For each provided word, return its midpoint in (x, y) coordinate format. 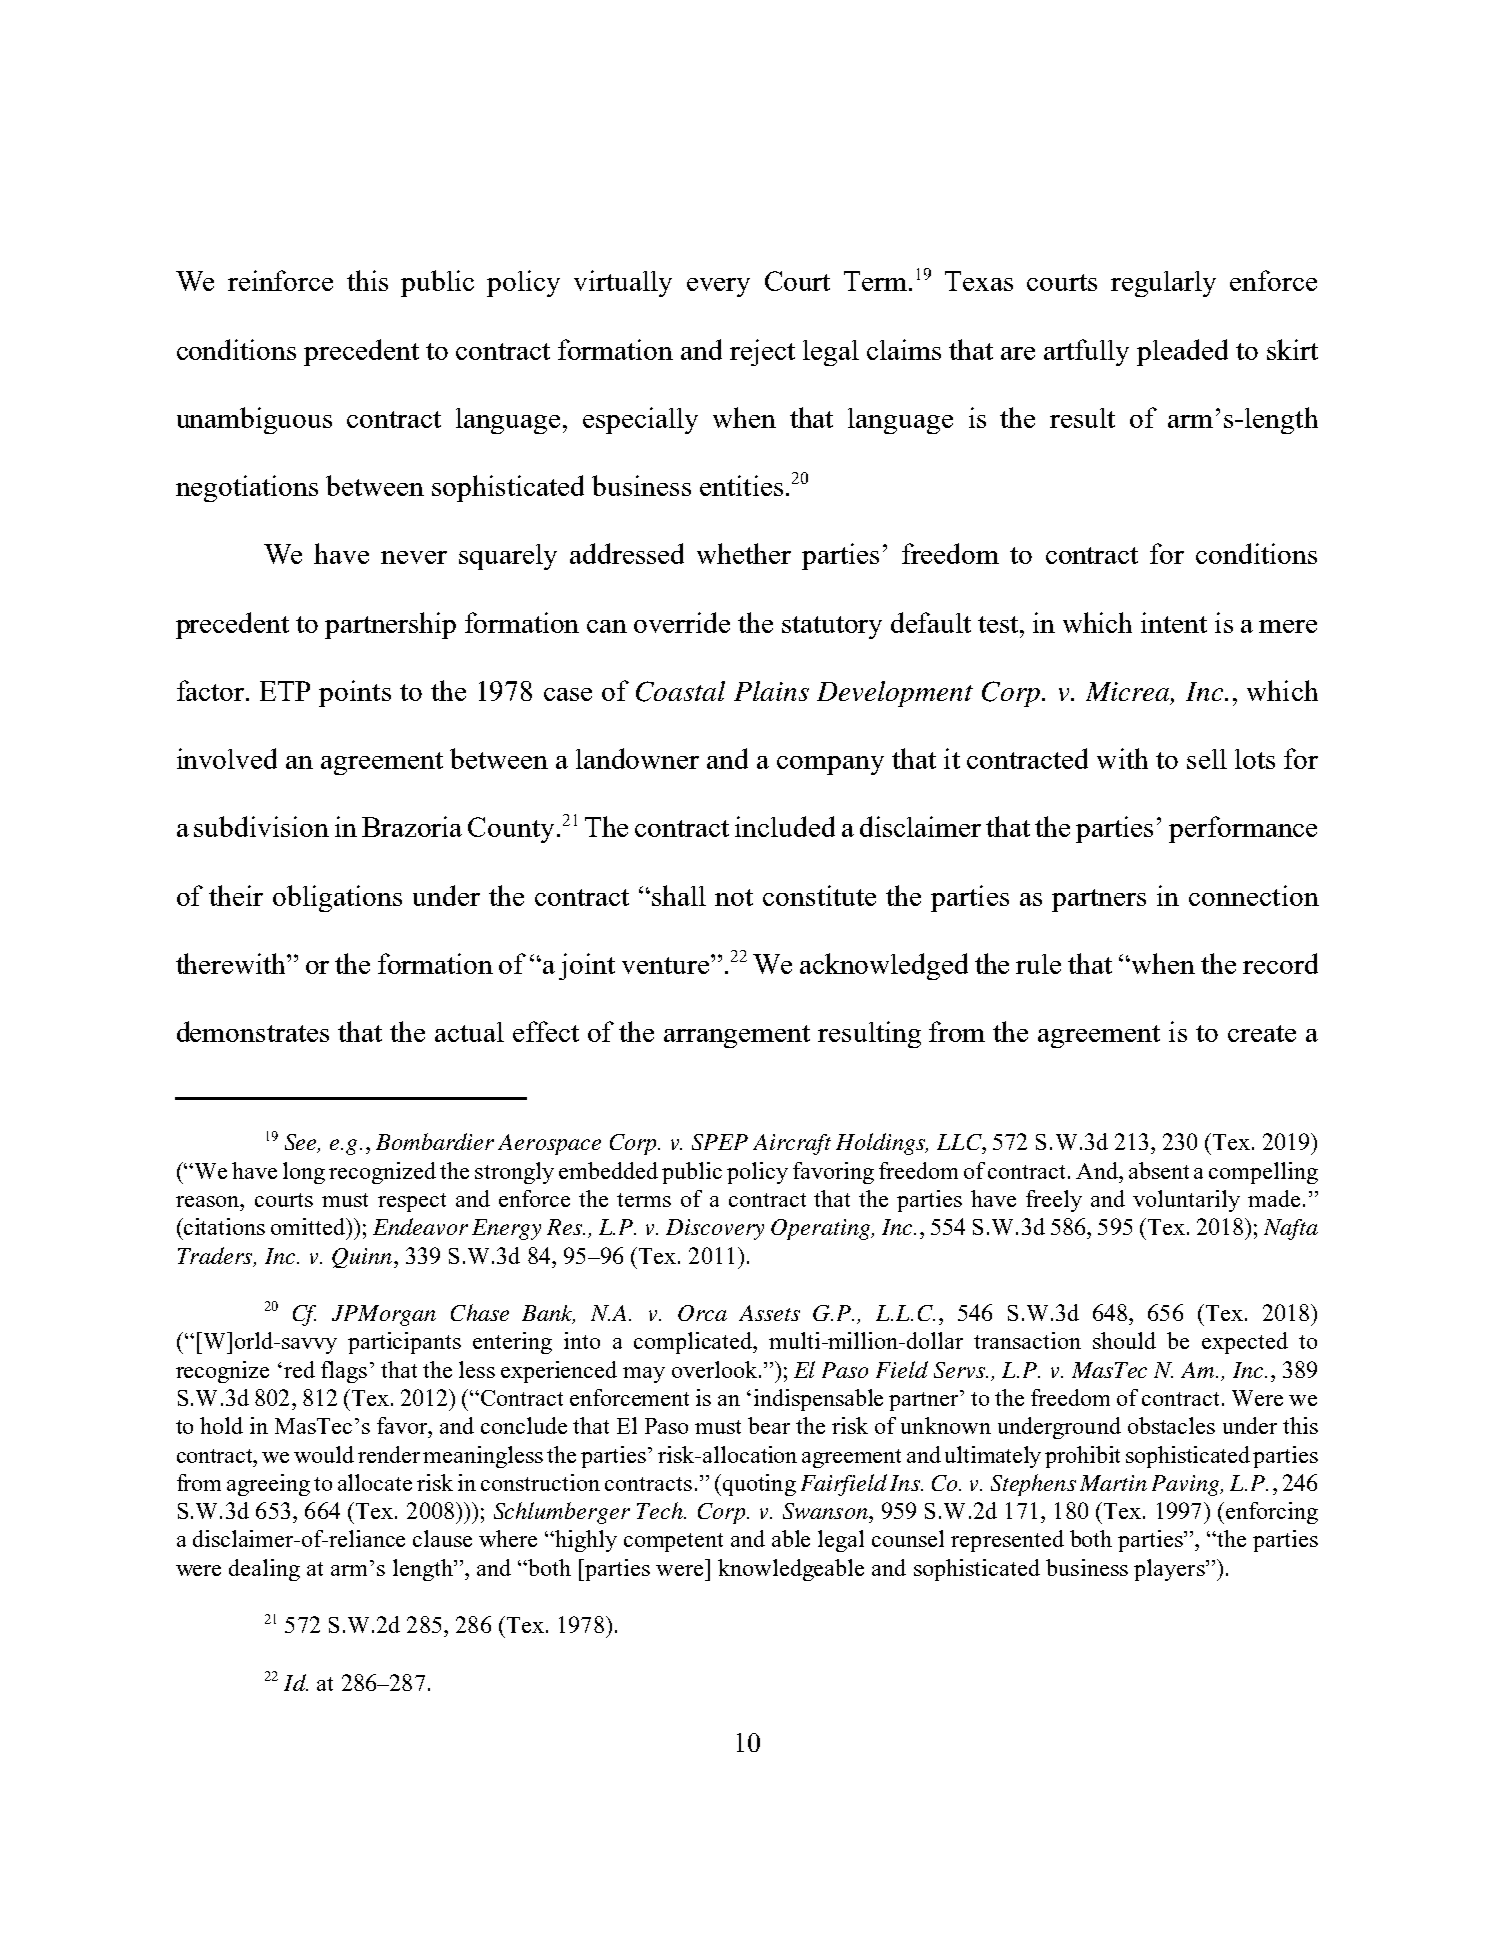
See (302, 1143)
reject (762, 352)
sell (1207, 759)
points (355, 693)
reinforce (280, 280)
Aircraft (792, 1144)
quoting (758, 1485)
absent (1159, 1170)
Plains (771, 691)
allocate (375, 1482)
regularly (1163, 284)
